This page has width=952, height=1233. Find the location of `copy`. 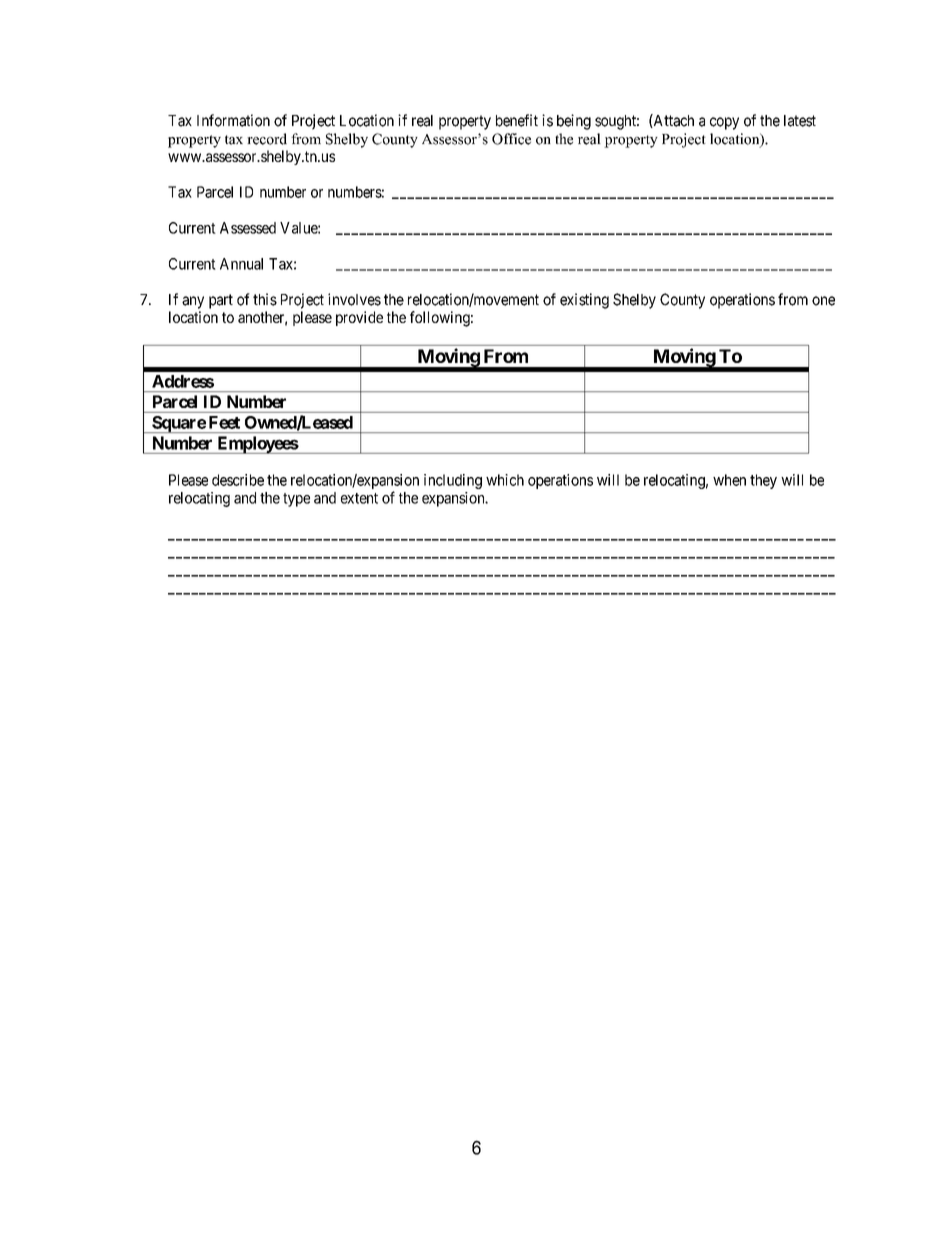

copy is located at coordinates (724, 123).
